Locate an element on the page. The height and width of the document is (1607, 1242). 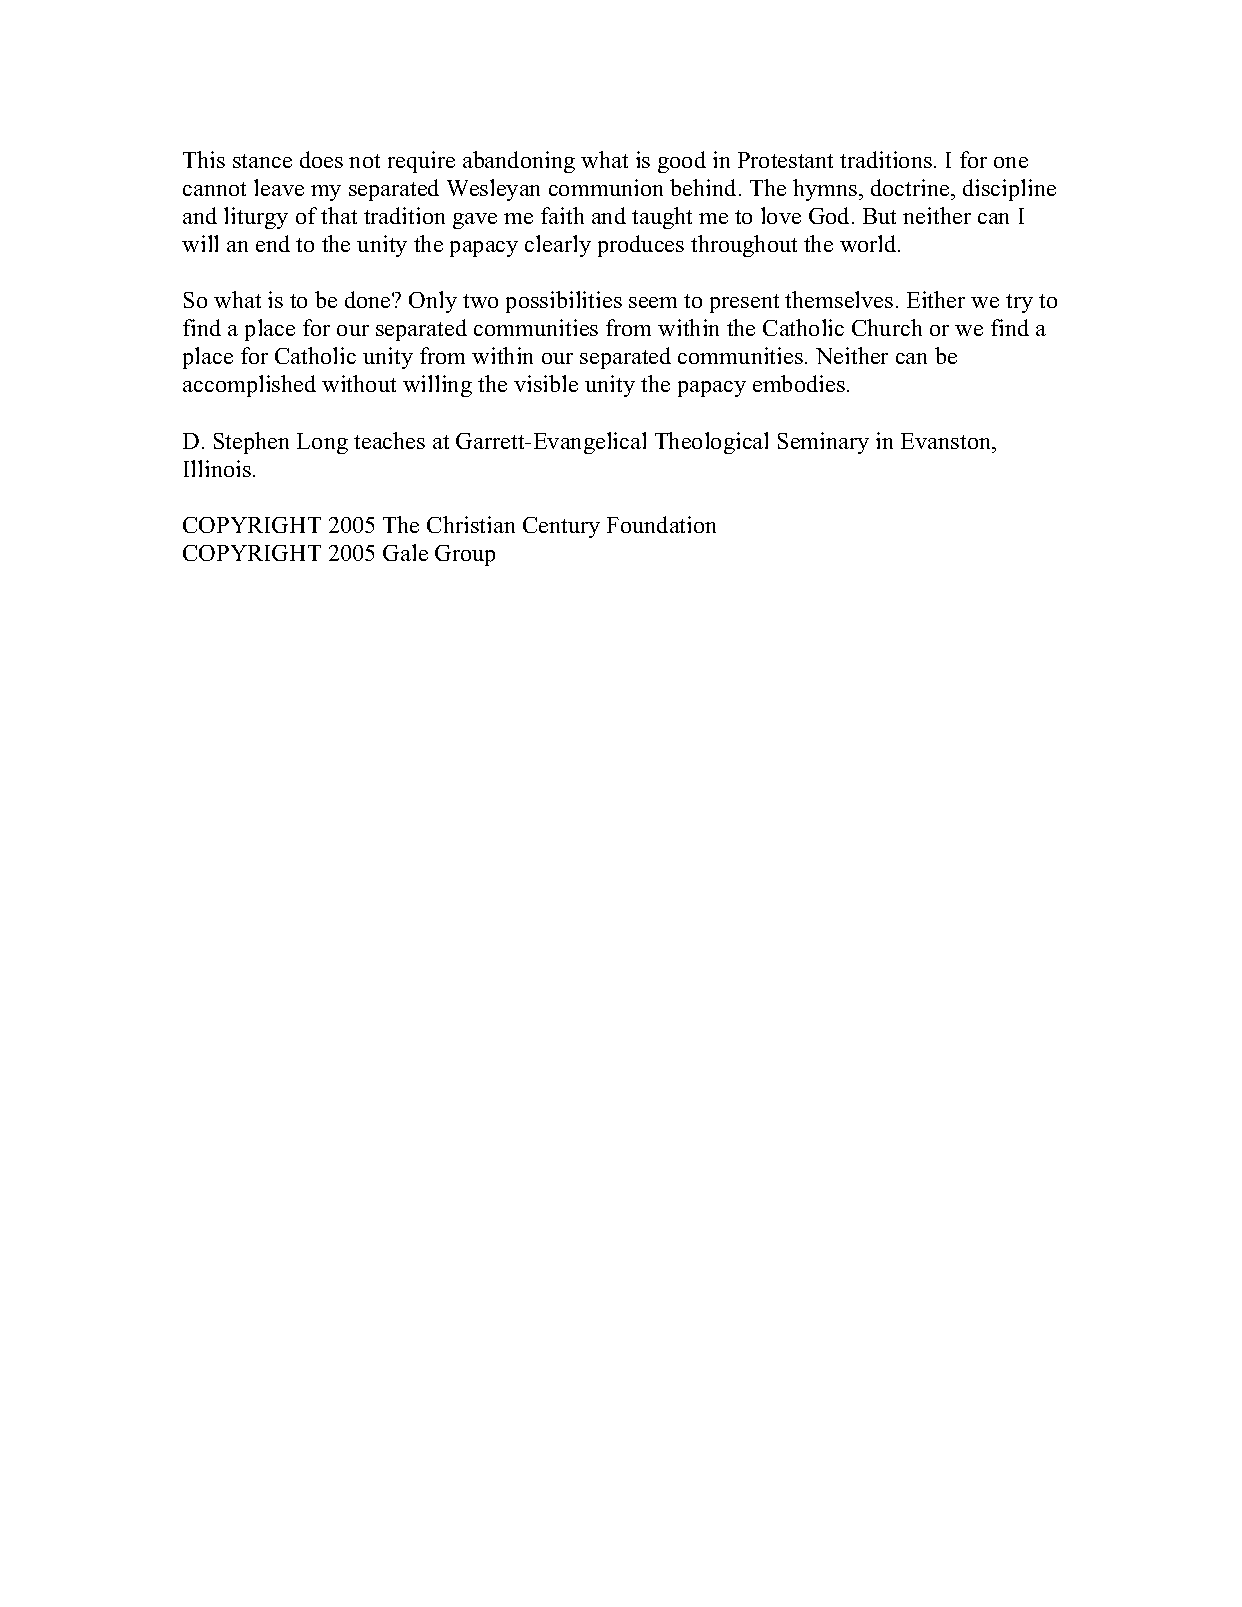
produces is located at coordinates (641, 246).
